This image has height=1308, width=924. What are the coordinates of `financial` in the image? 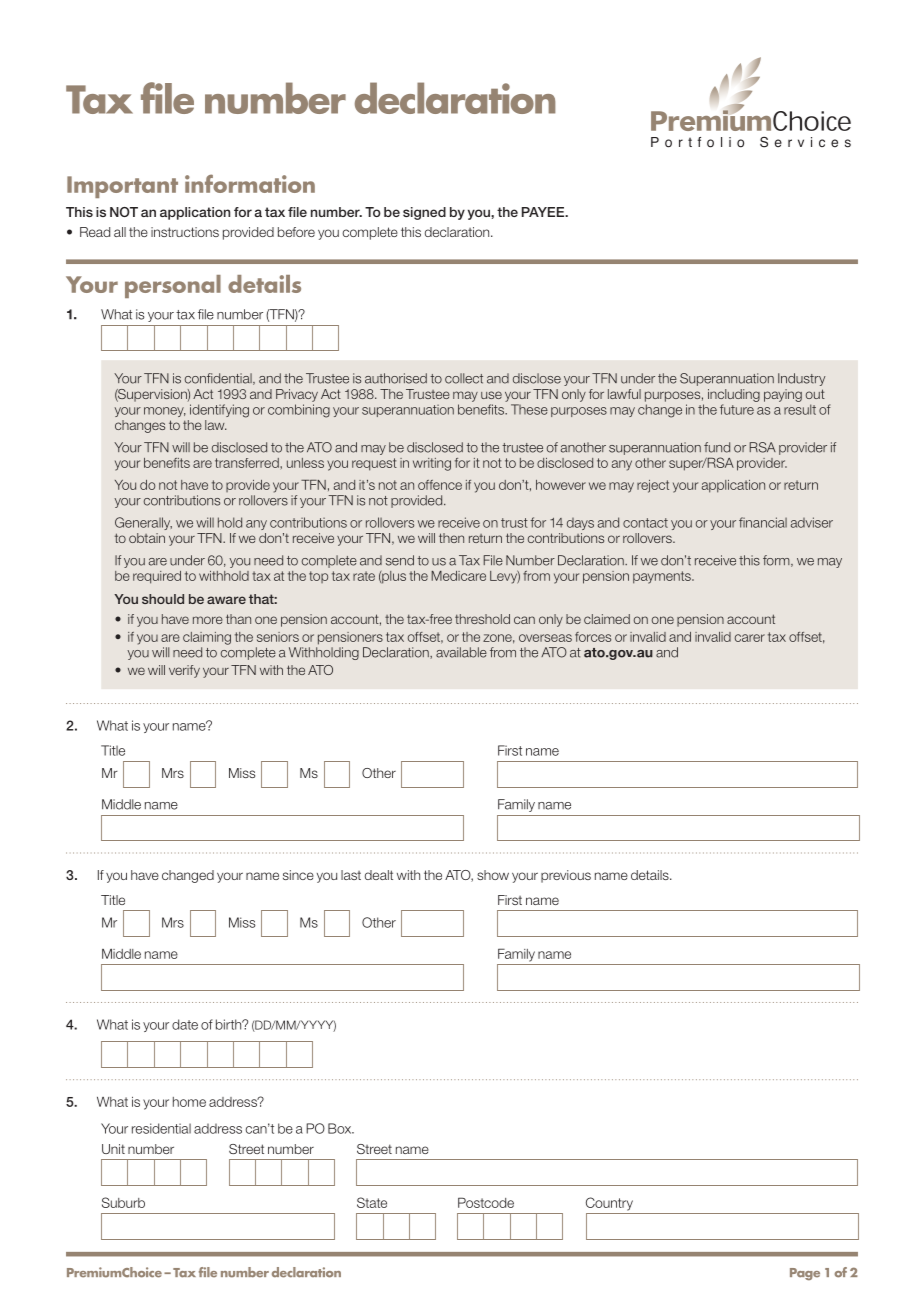 It's located at (763, 522).
